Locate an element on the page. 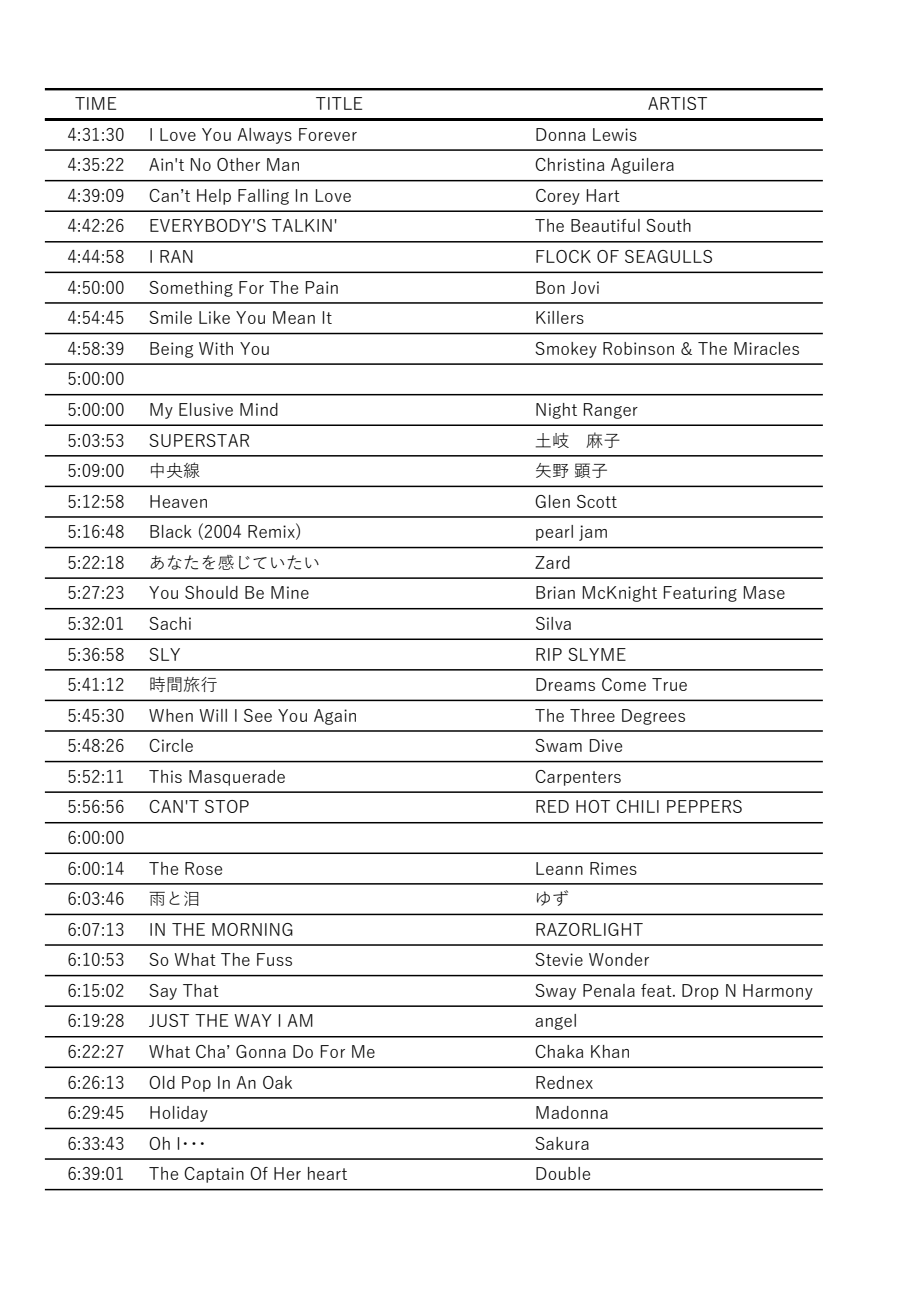 The height and width of the page is (1308, 924). Other is located at coordinates (238, 164).
